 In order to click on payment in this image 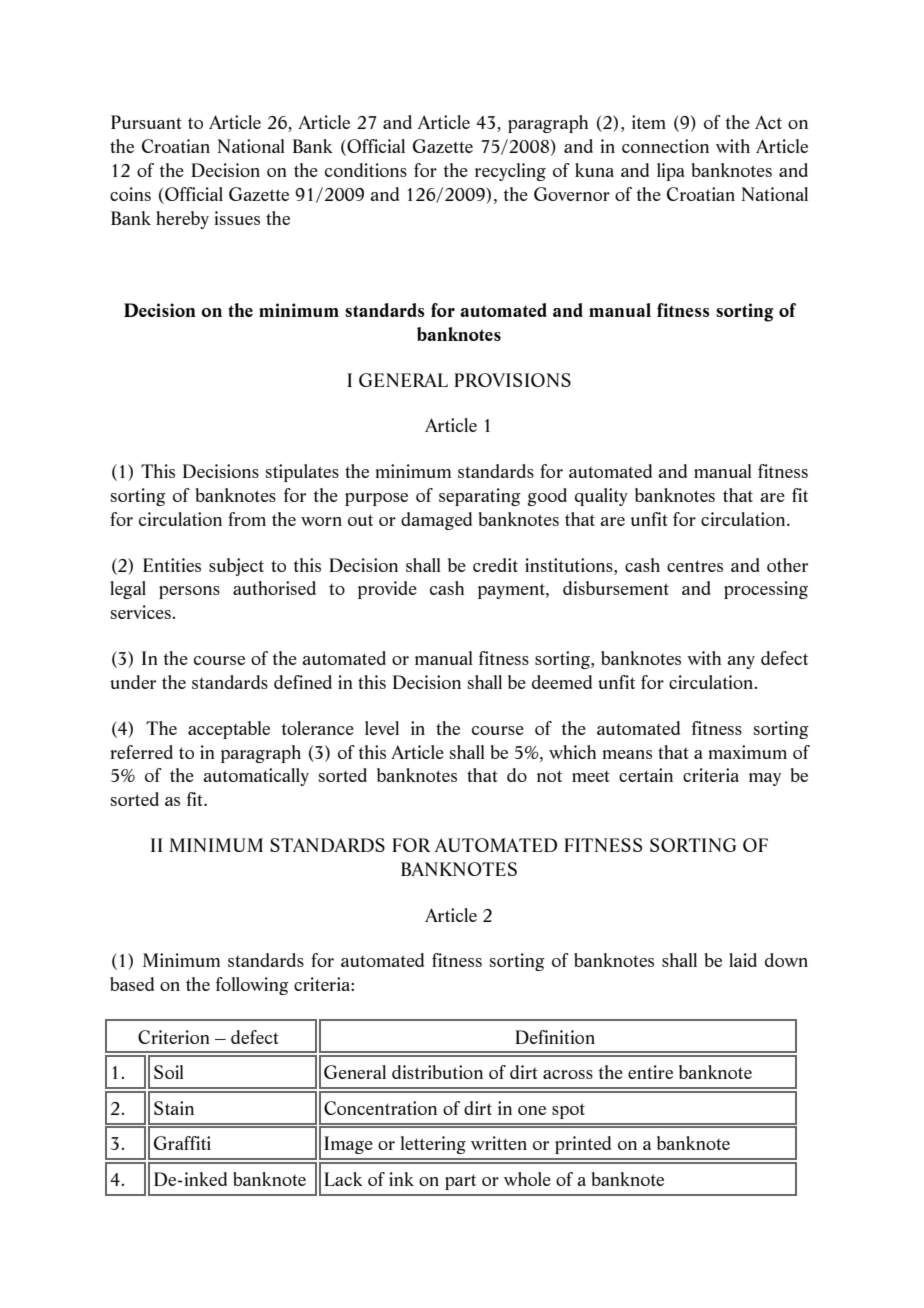, I will do `click(512, 591)`.
